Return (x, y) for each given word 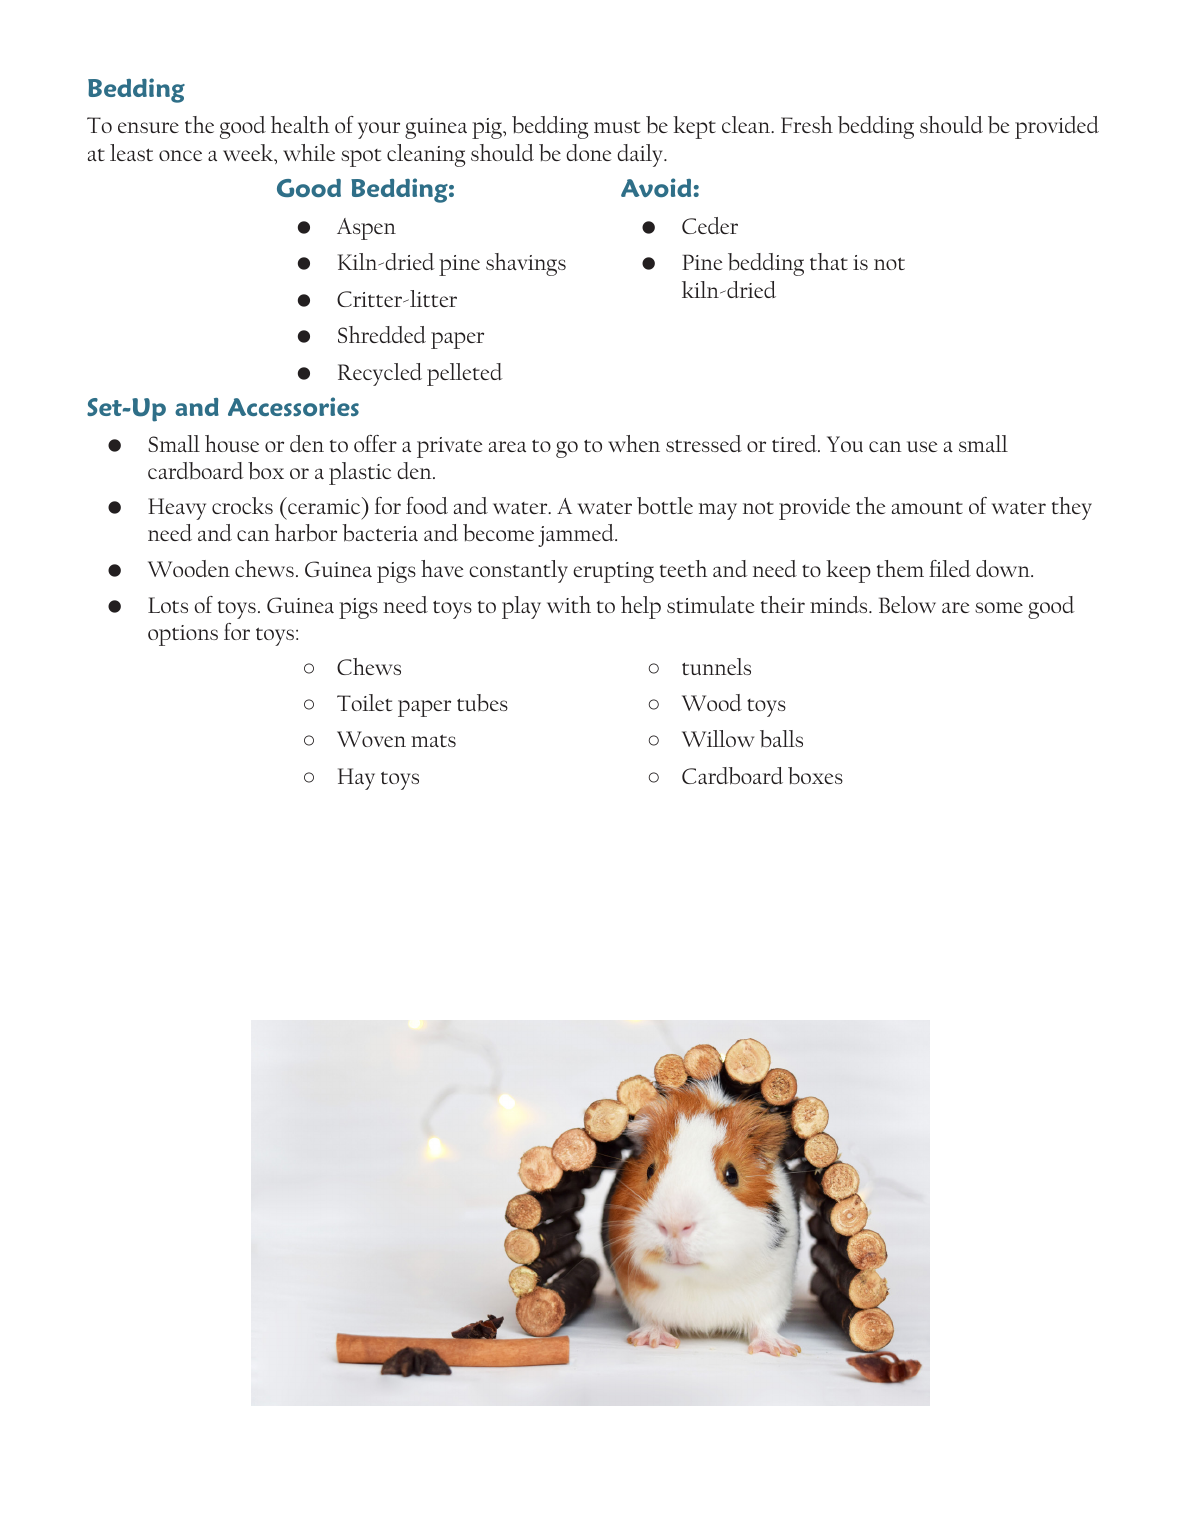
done (588, 152)
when (634, 443)
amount (927, 508)
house (232, 443)
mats (433, 741)
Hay (356, 779)
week (249, 154)
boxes (815, 776)
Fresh (807, 124)
